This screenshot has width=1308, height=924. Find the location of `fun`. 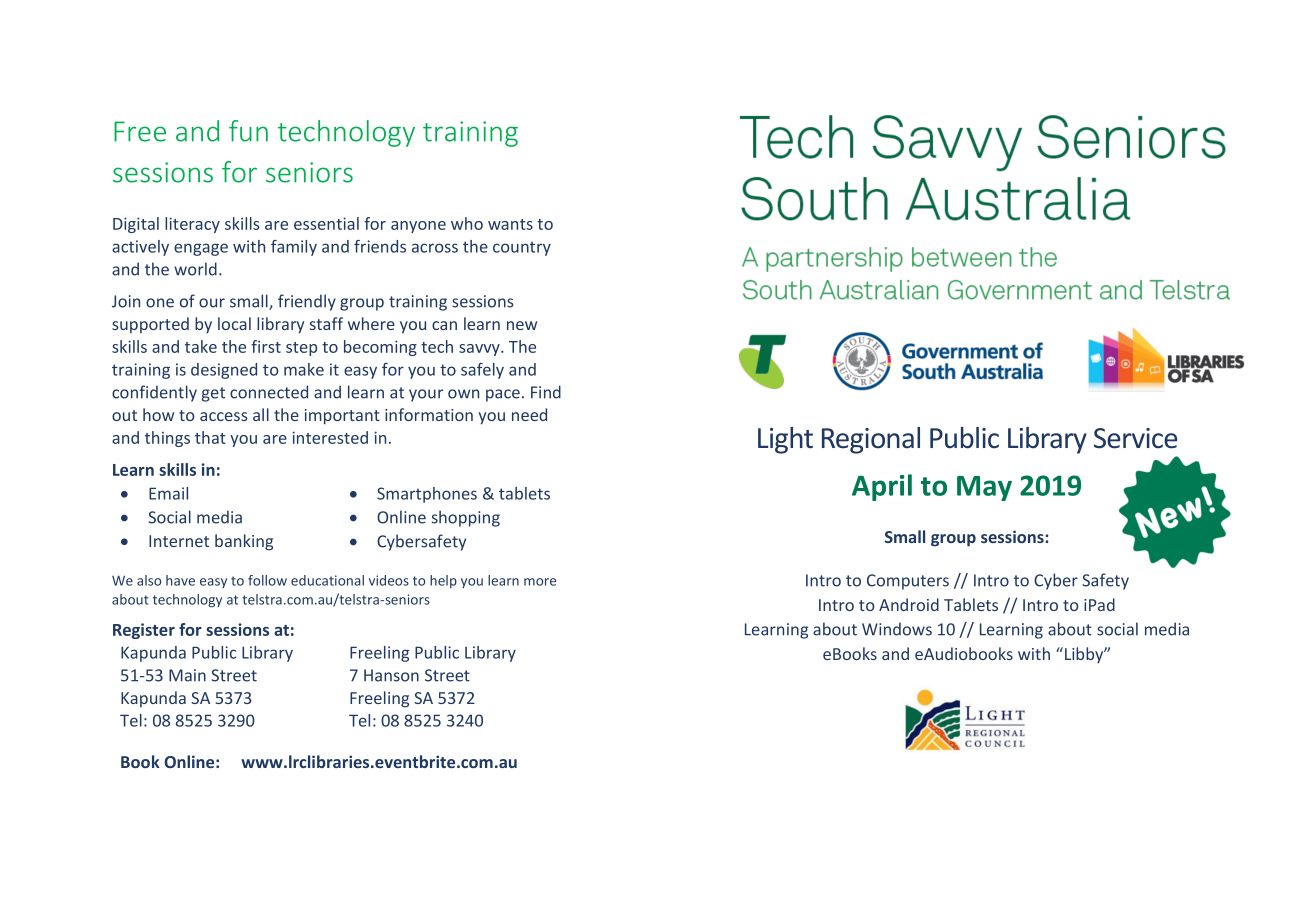

fun is located at coordinates (248, 131).
